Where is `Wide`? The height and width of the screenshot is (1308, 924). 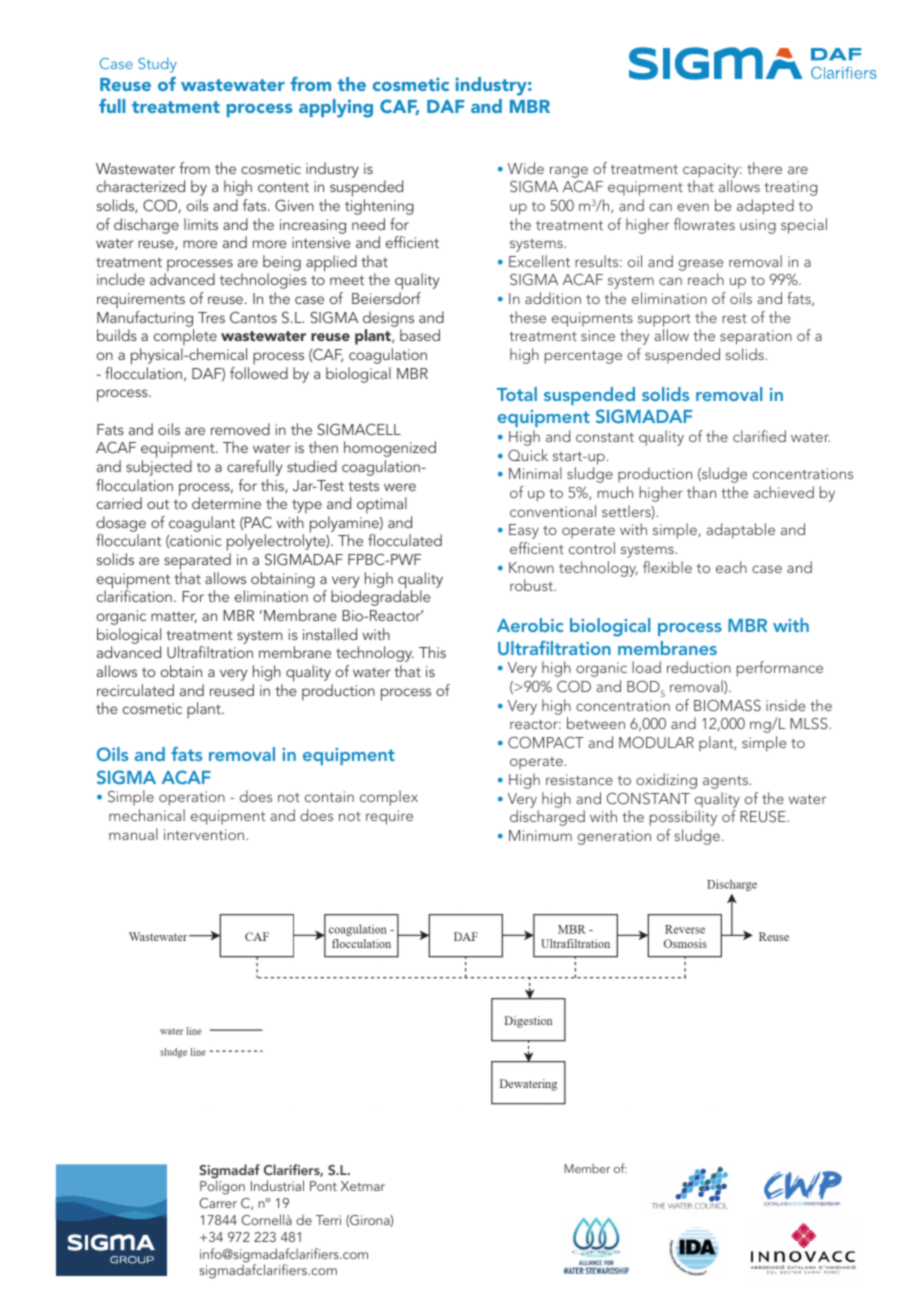
Wide is located at coordinates (526, 168).
